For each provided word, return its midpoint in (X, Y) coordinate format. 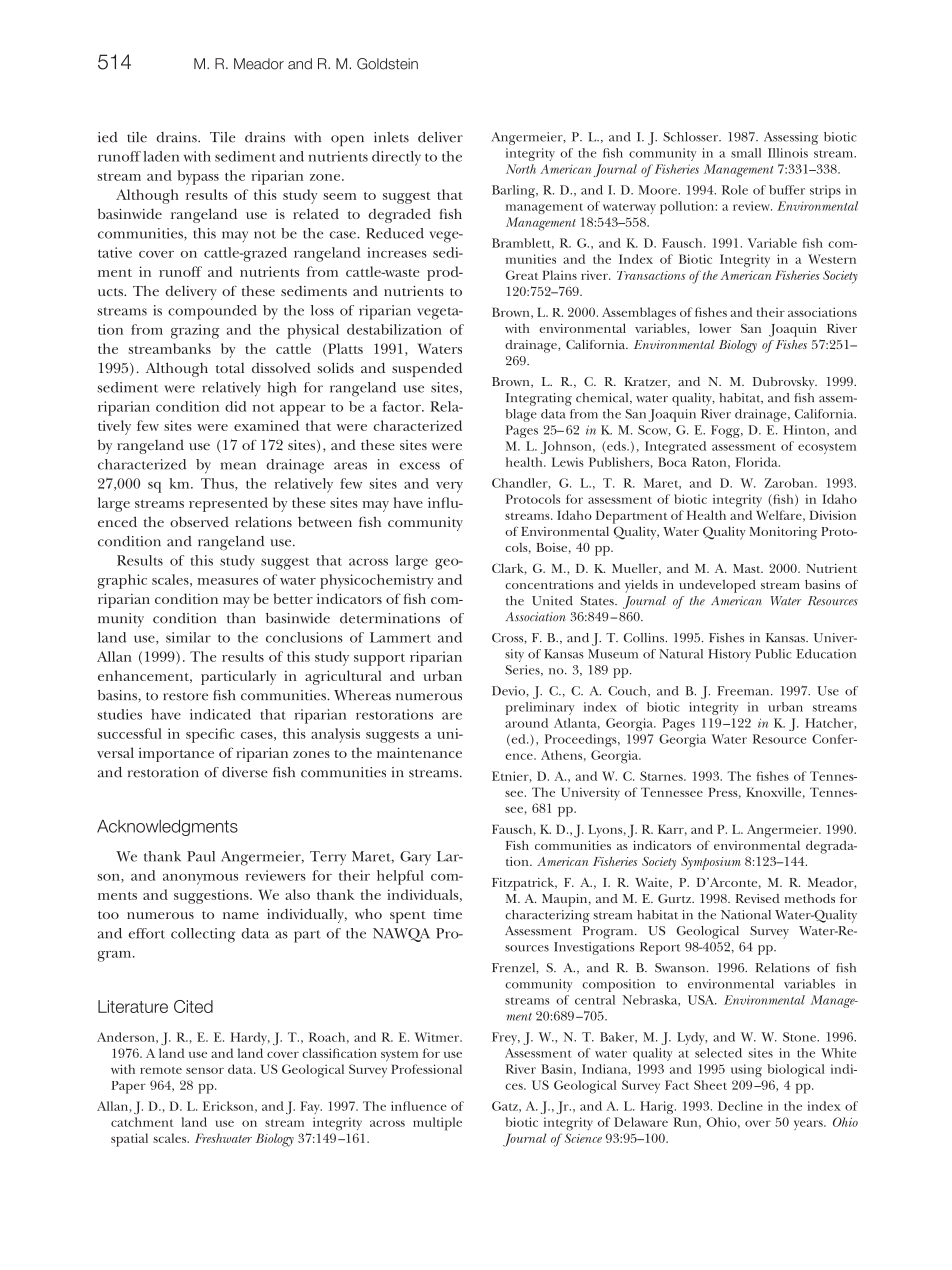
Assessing (791, 138)
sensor (205, 1070)
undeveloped (717, 586)
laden (161, 156)
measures (228, 581)
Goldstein (387, 64)
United (552, 601)
